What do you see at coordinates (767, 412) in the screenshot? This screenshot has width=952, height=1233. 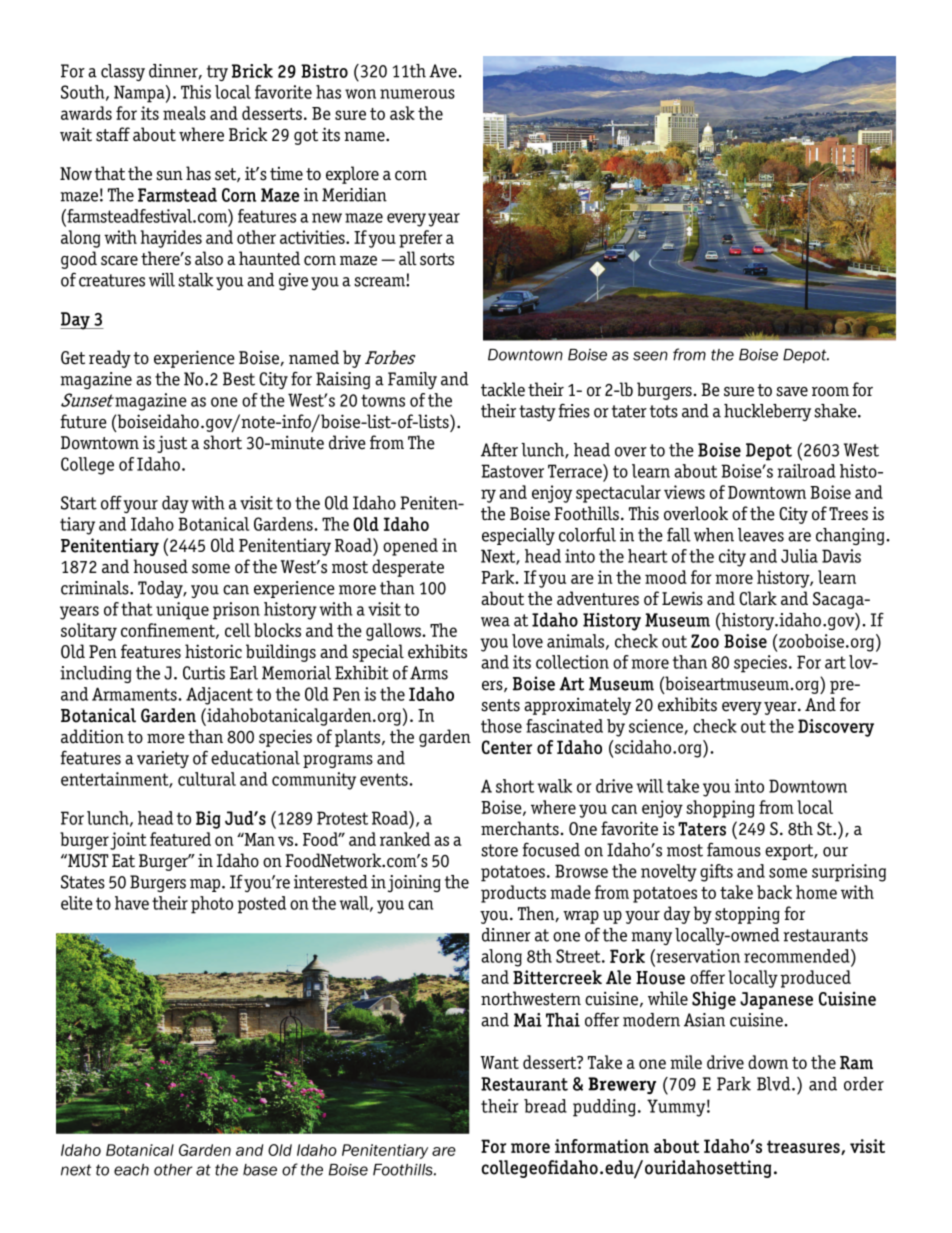 I see `huckleberry` at bounding box center [767, 412].
